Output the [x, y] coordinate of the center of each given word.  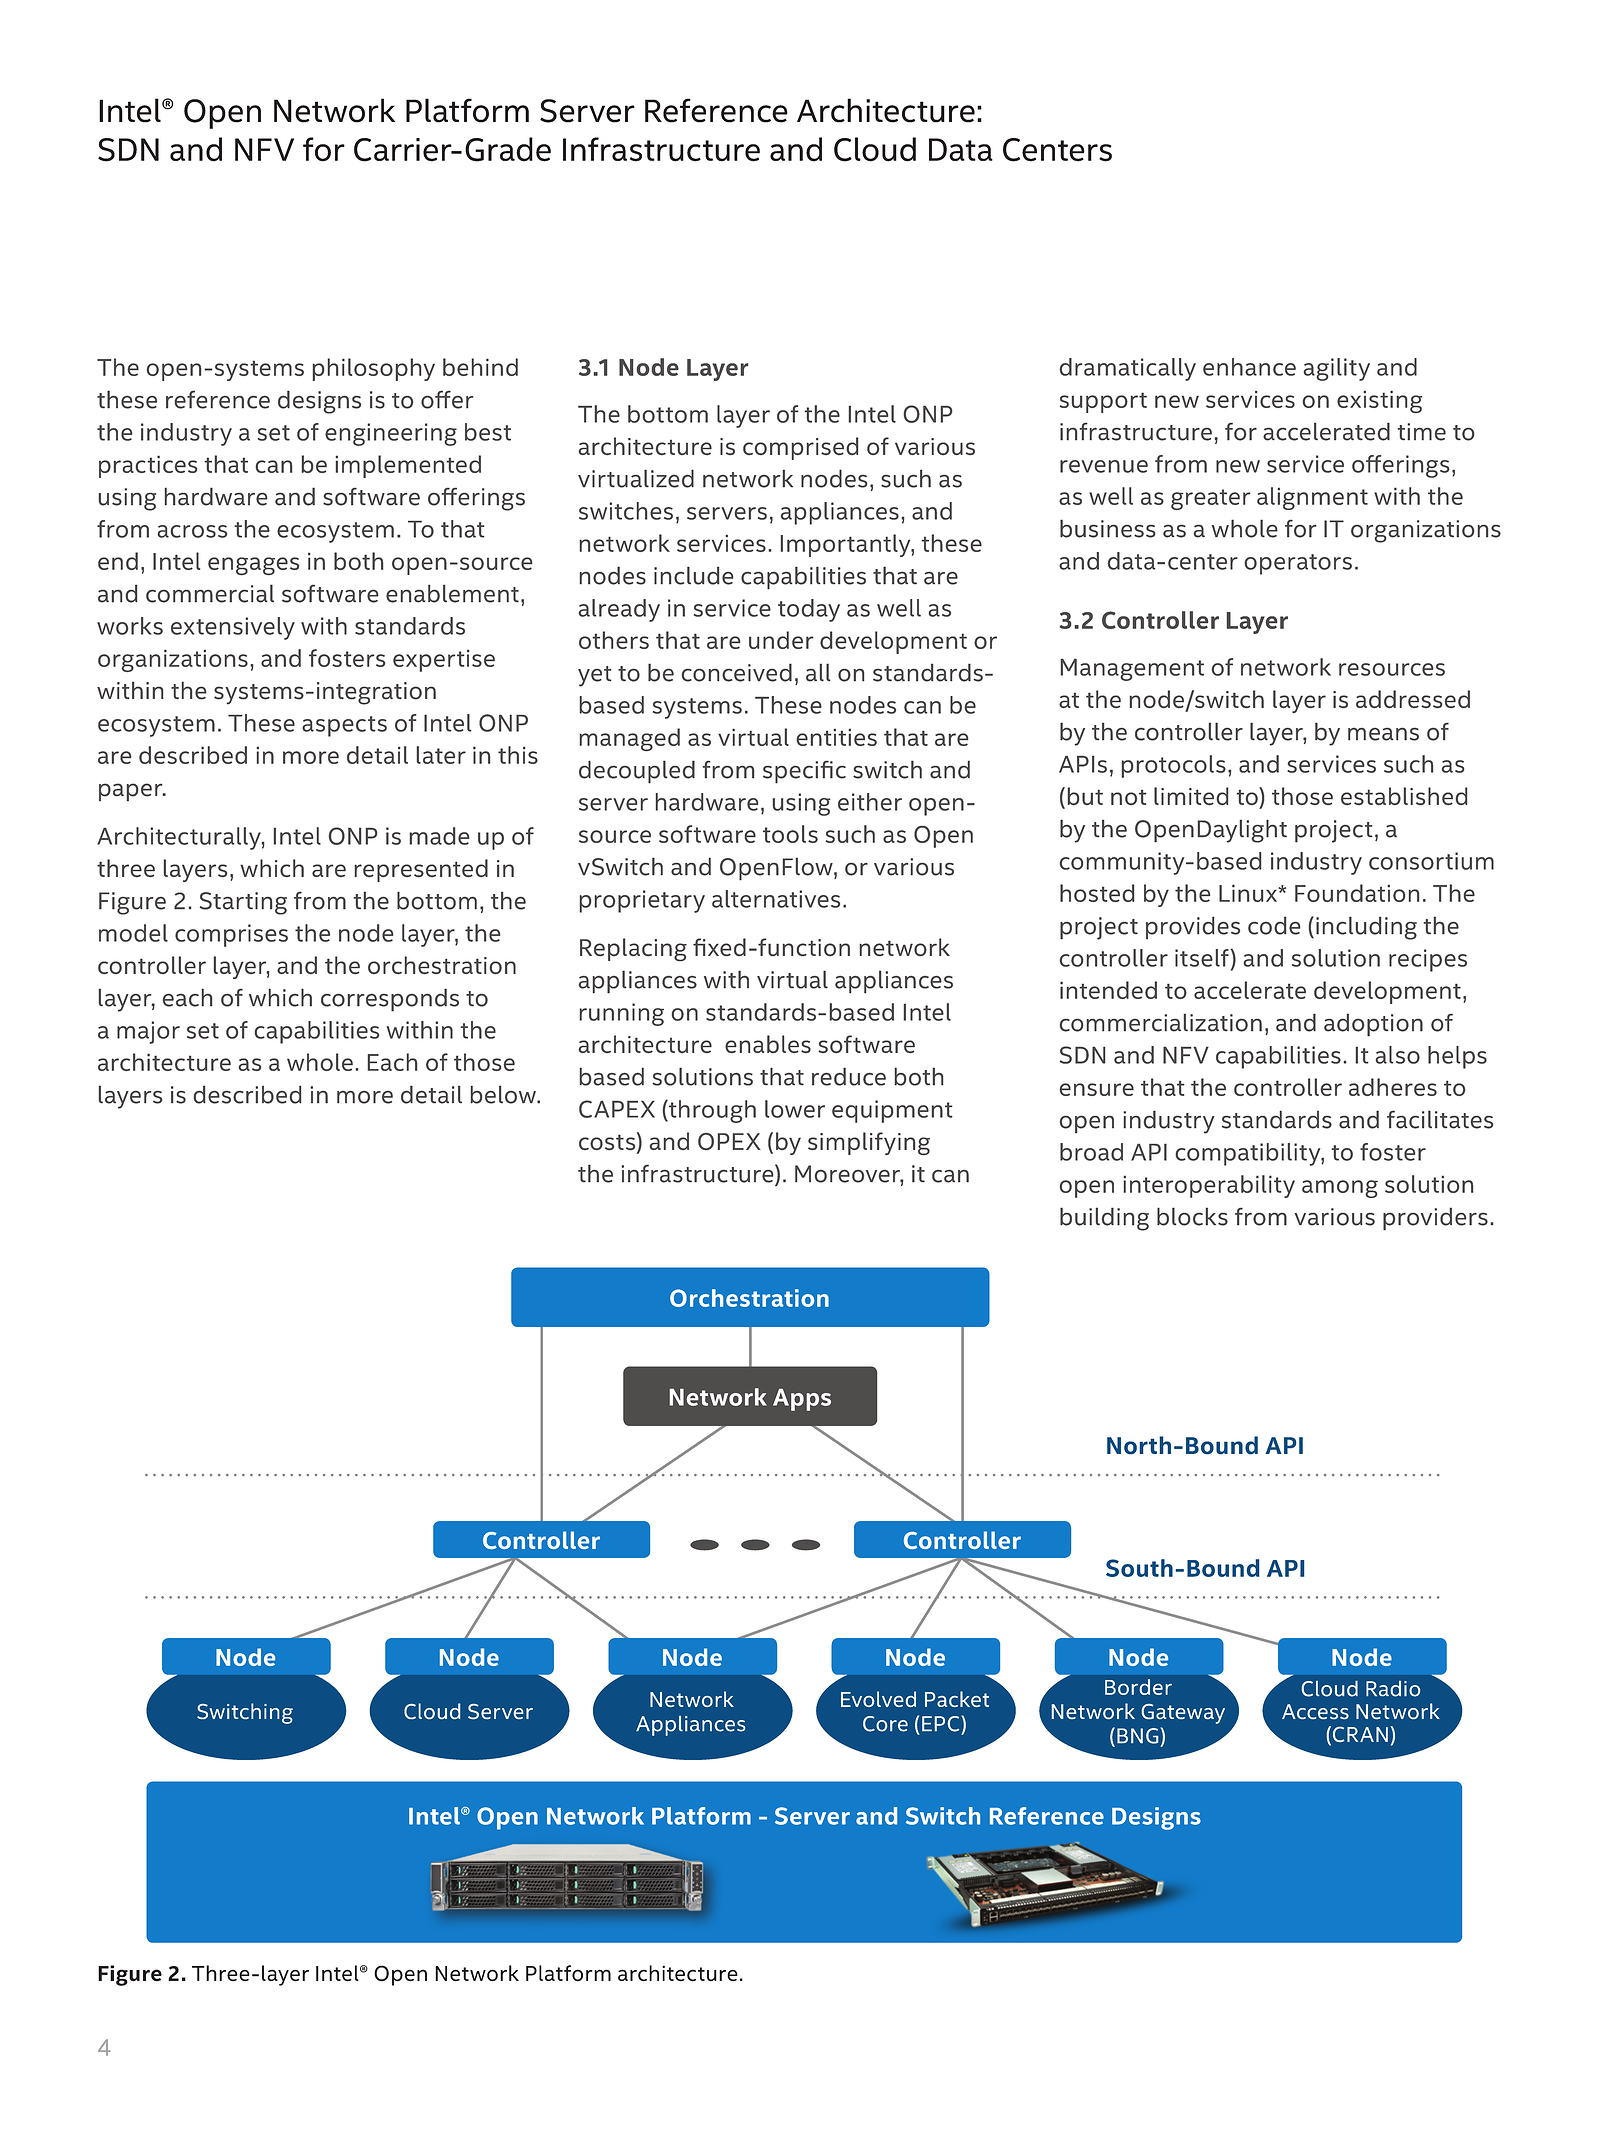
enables [768, 1044]
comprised [800, 448]
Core [885, 1724]
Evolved [878, 1699]
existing [1379, 401]
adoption [1373, 1025]
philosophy [374, 369]
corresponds [390, 1000]
